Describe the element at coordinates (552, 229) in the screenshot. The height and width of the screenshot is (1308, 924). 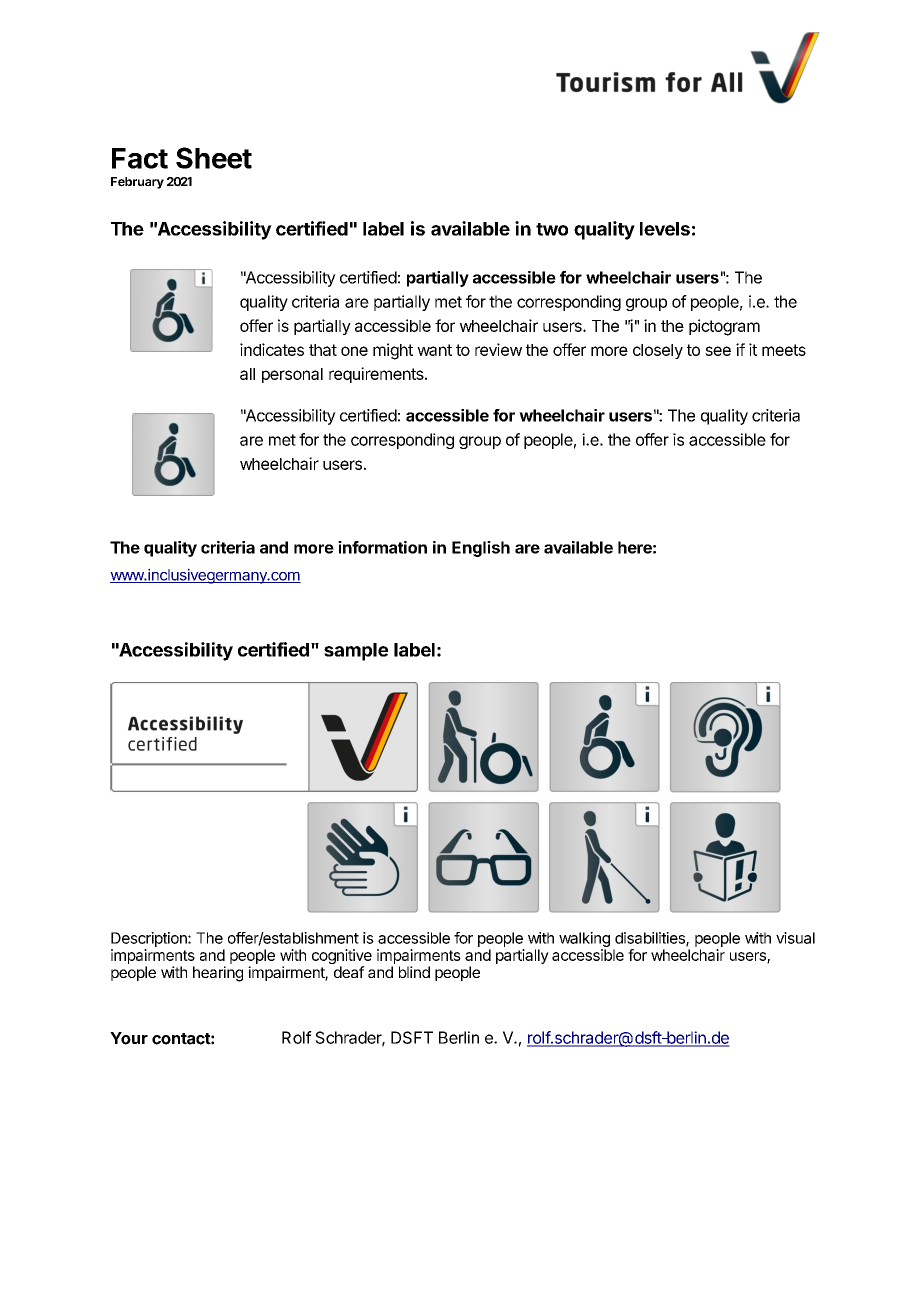
I see `two` at that location.
